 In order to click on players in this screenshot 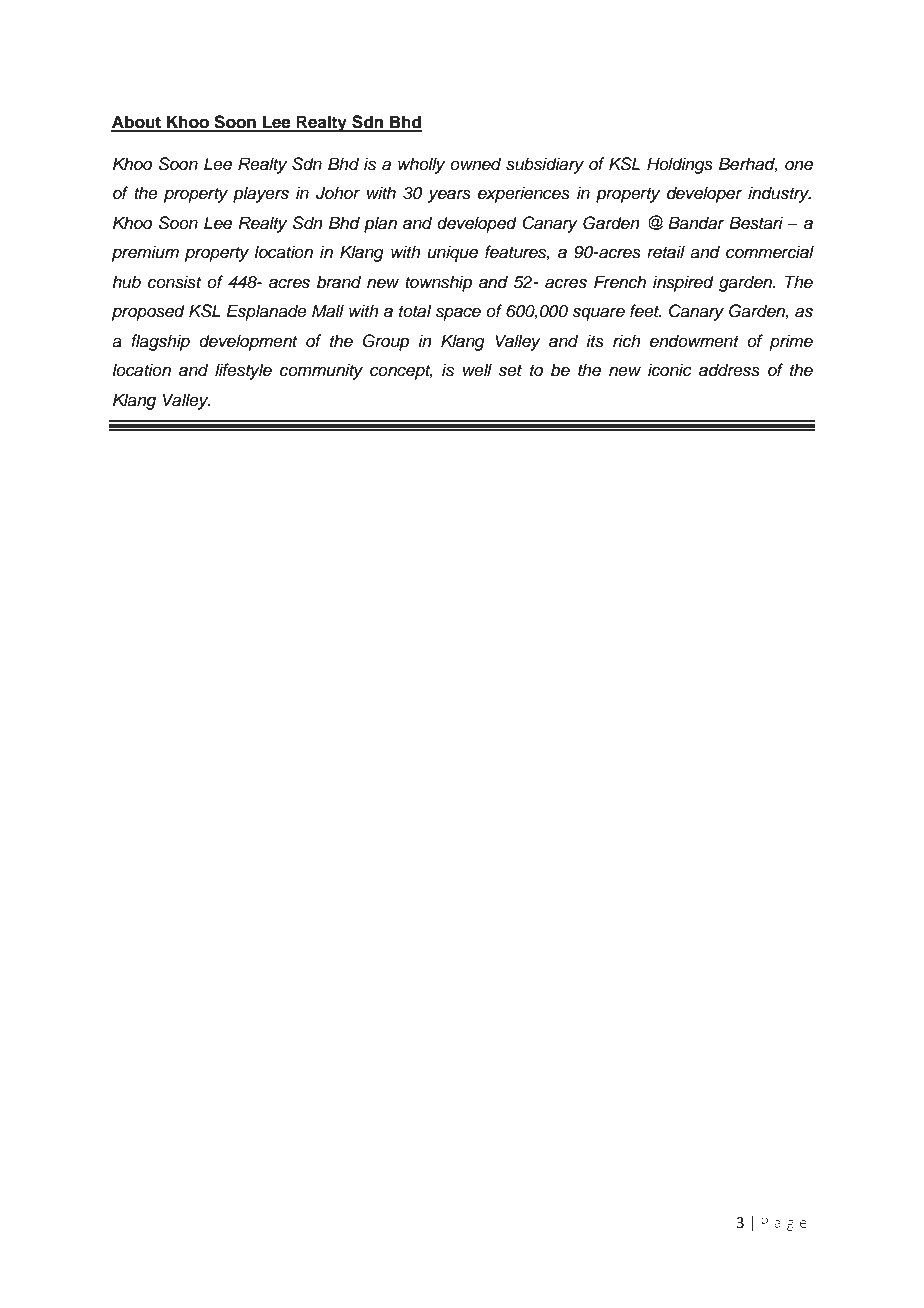, I will do `click(261, 194)`.
